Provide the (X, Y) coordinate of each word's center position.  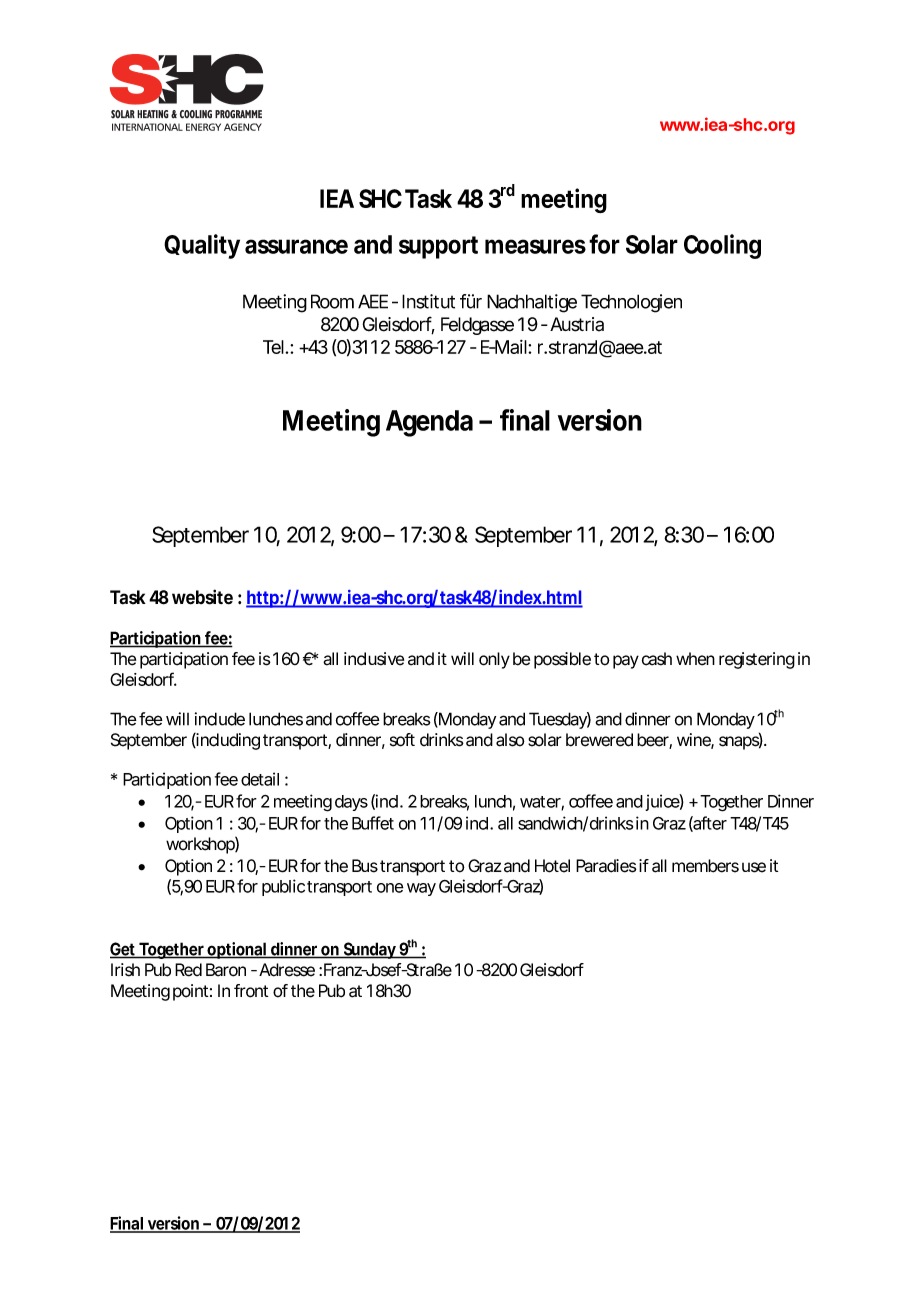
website (202, 597)
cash (657, 659)
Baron (226, 970)
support (438, 247)
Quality (202, 246)
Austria (577, 324)
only (494, 660)
